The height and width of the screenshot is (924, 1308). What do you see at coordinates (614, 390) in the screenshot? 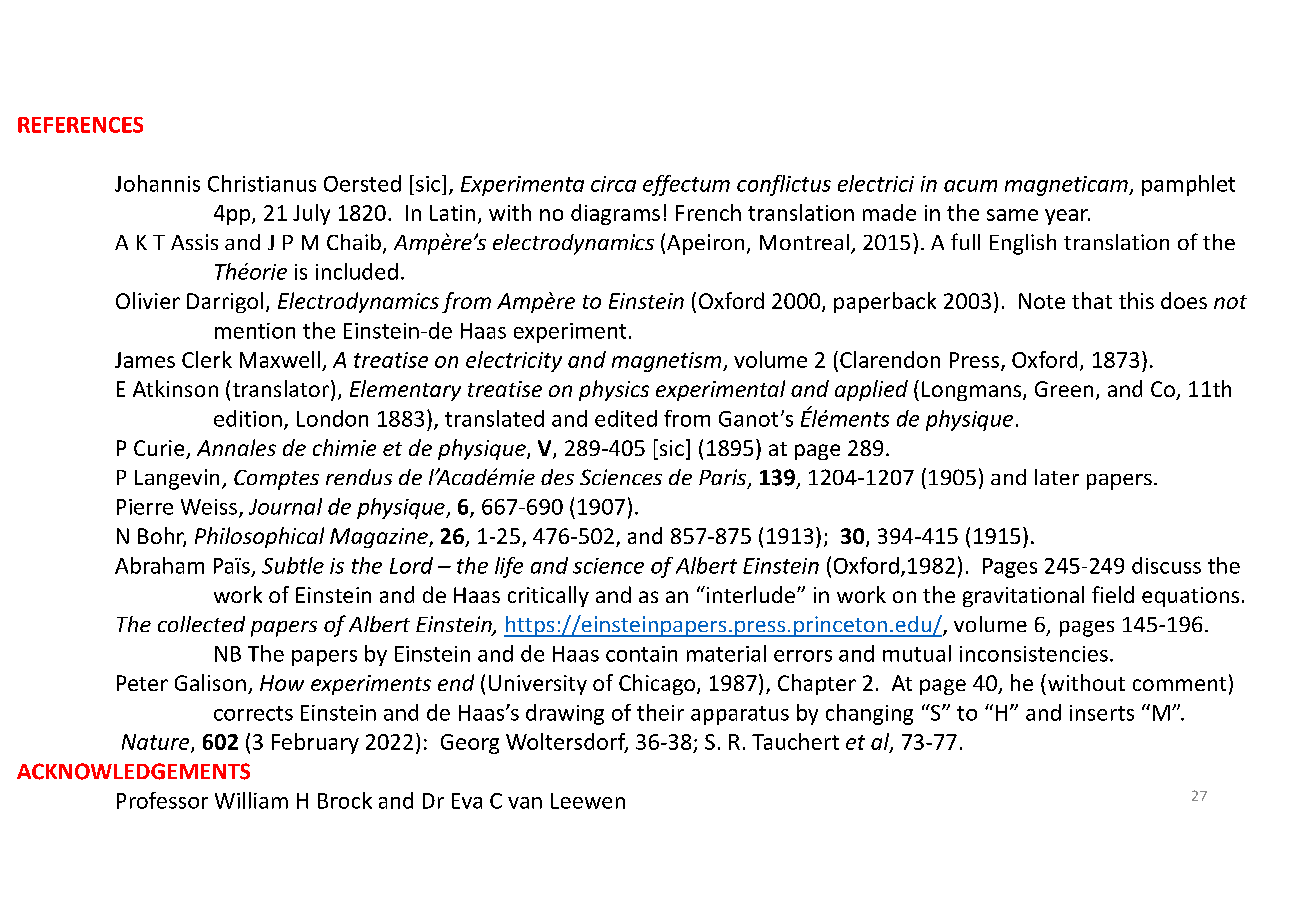
I see `physics` at bounding box center [614, 390].
